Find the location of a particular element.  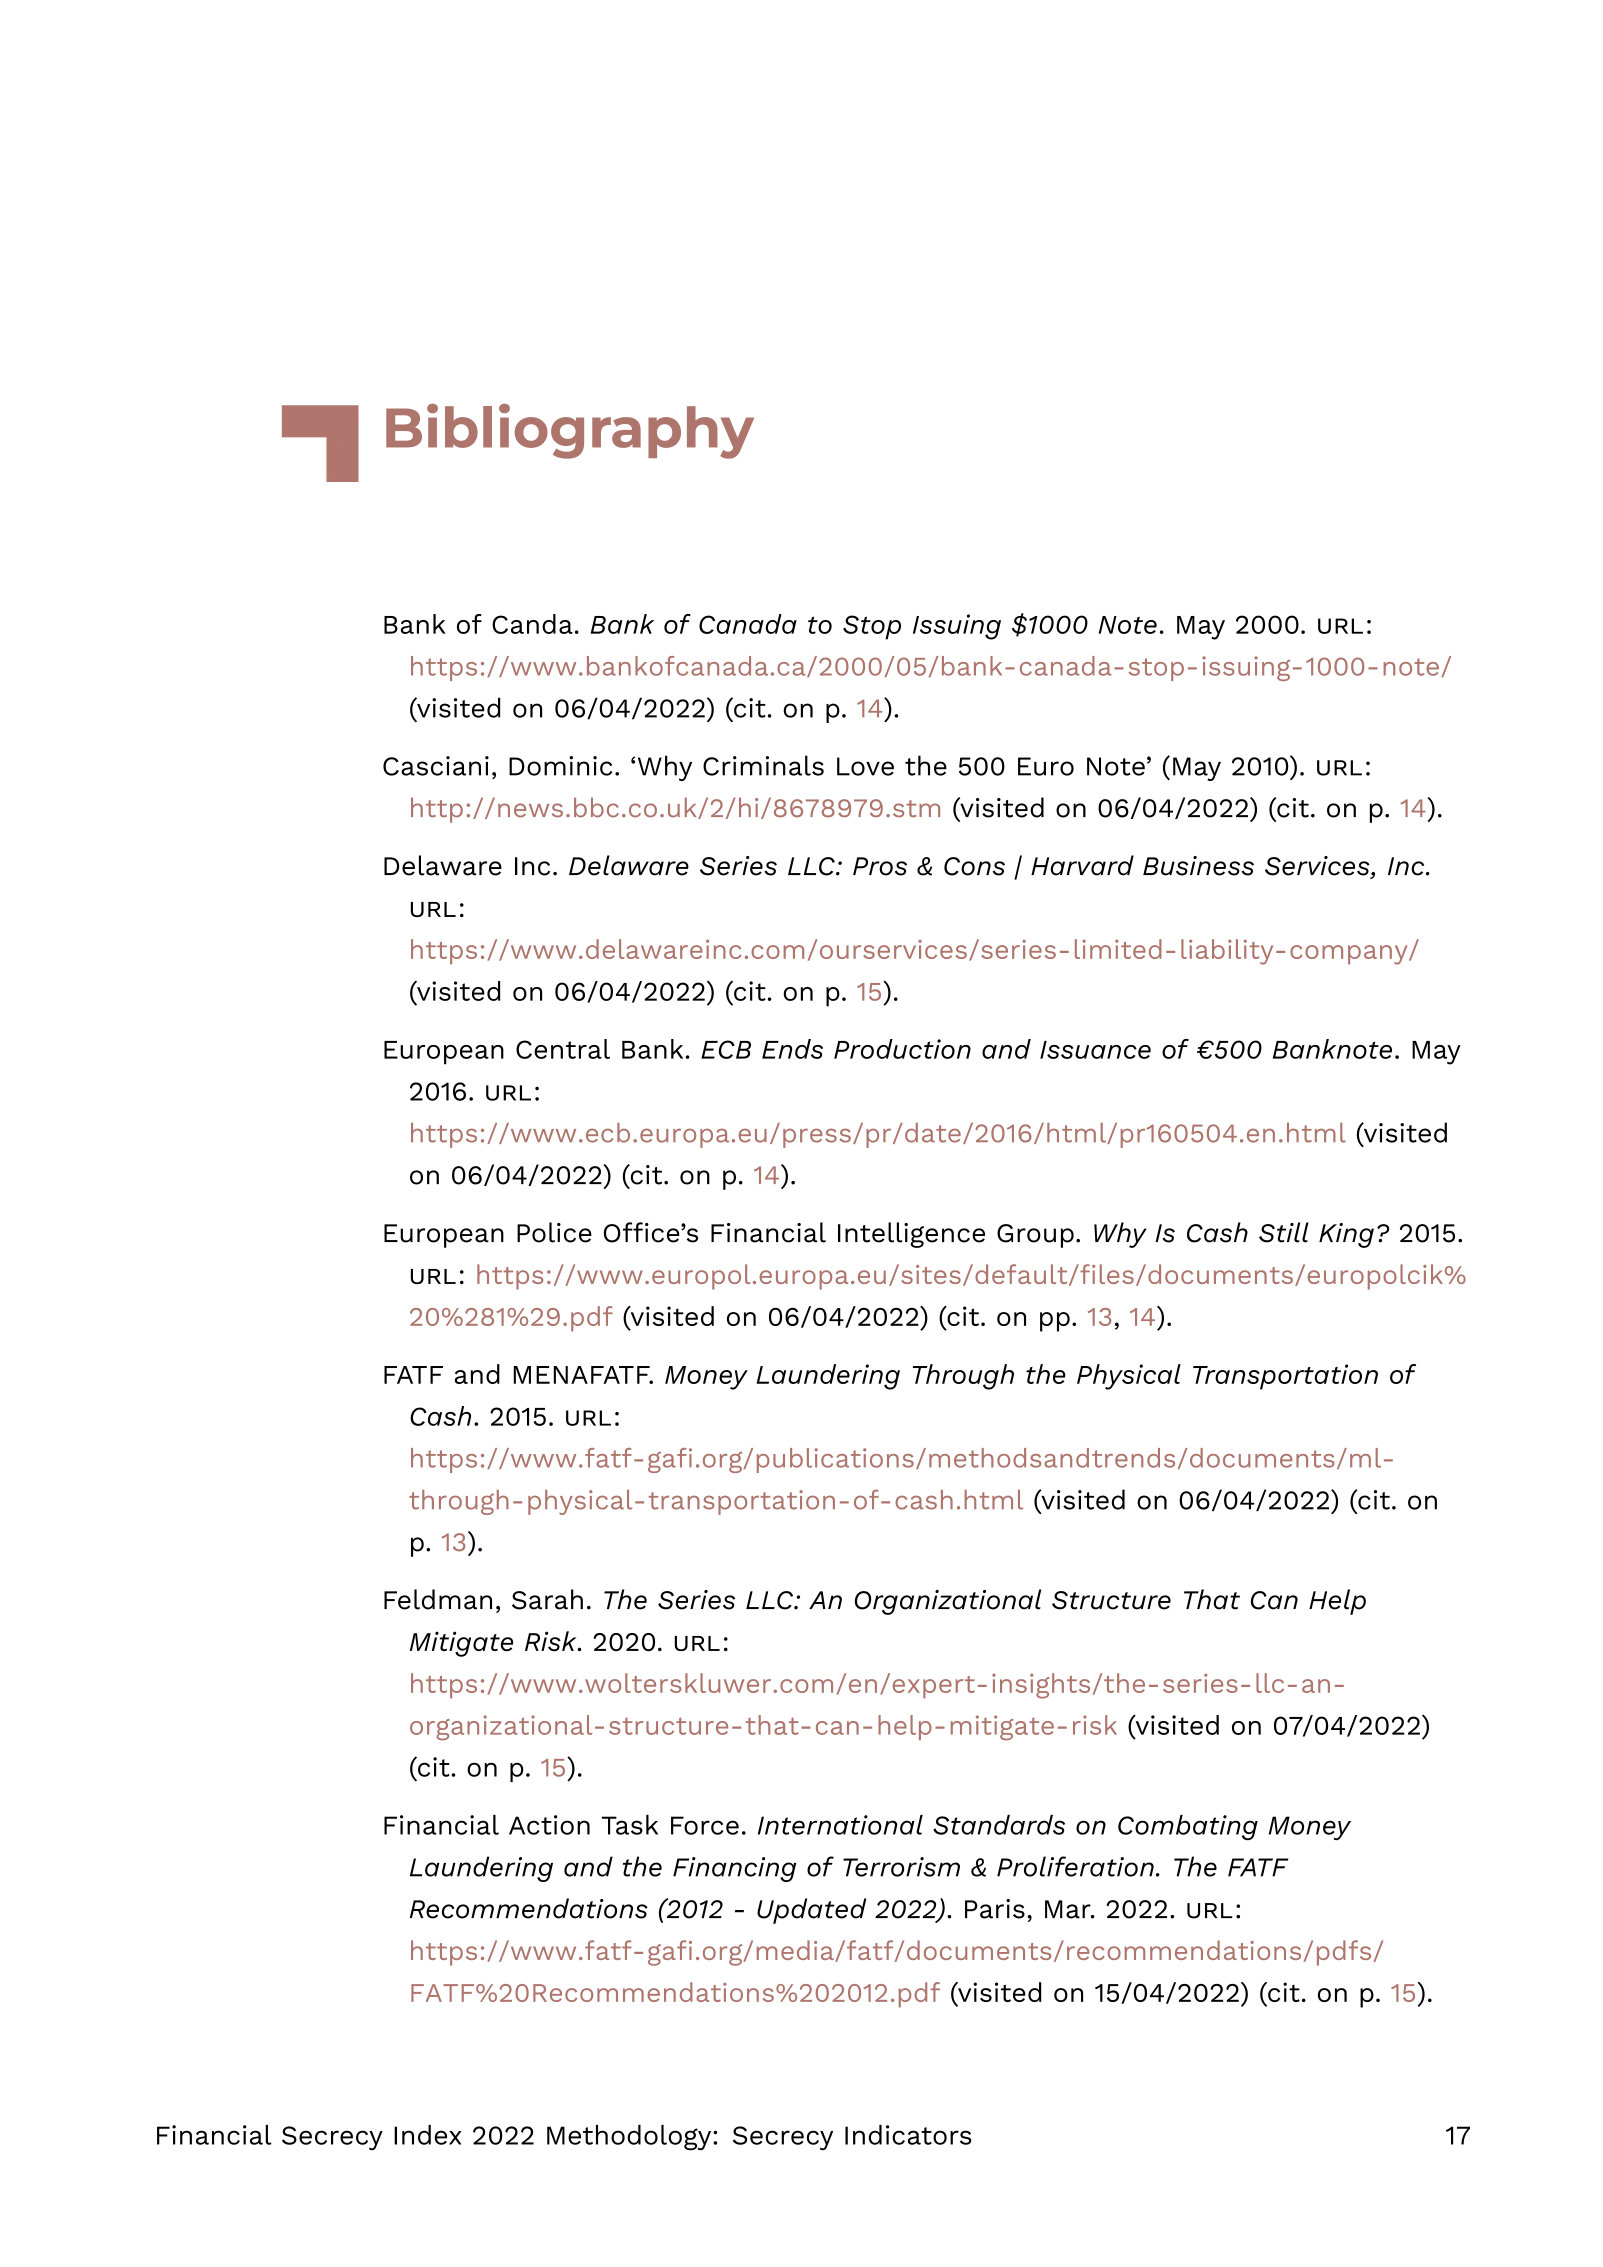

Bibliography is located at coordinates (570, 431).
